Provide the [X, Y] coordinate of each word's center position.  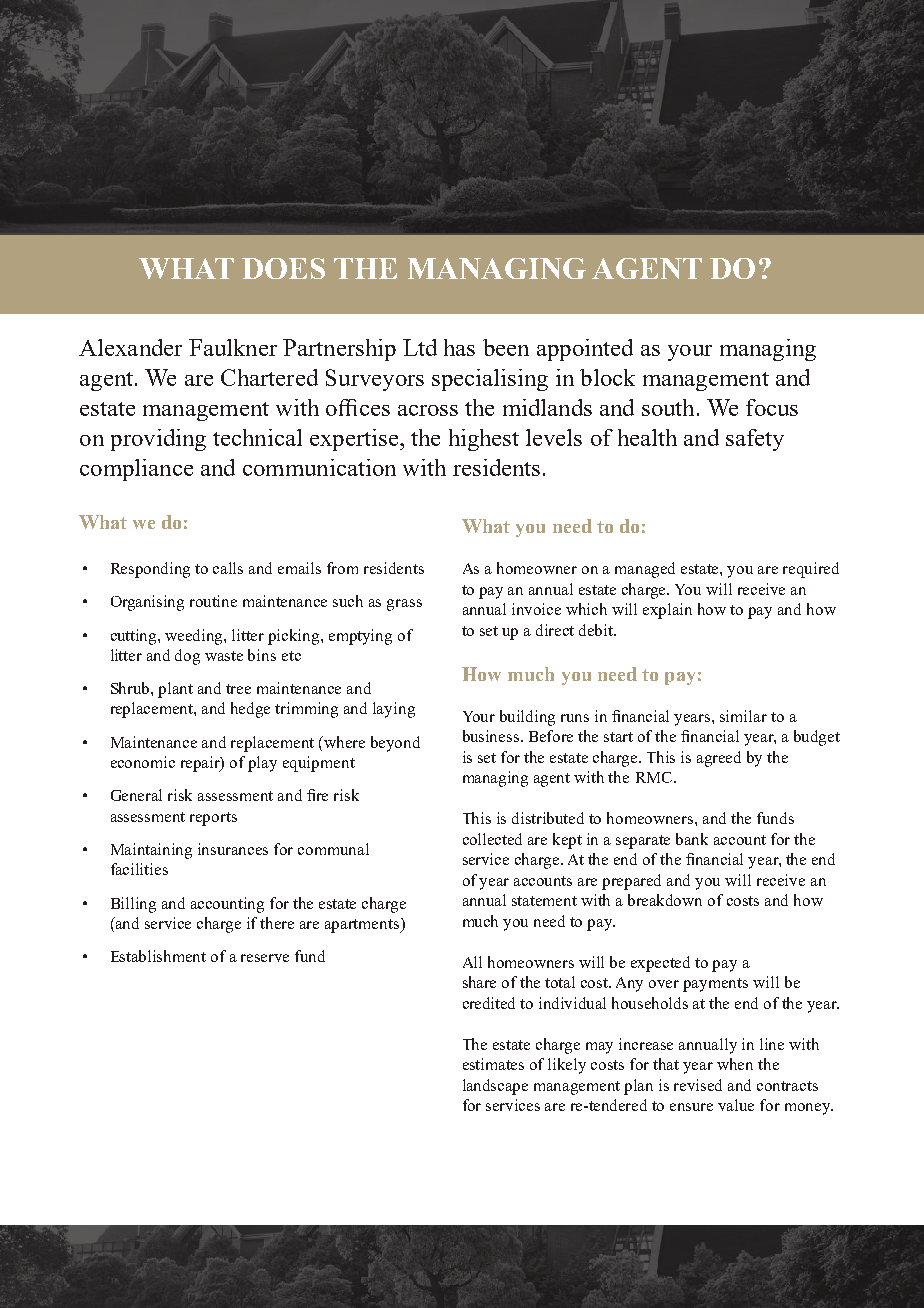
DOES [283, 268]
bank [692, 839]
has [459, 347]
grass [404, 605]
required [811, 570]
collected [492, 839]
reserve [265, 958]
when [735, 1064]
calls [228, 568]
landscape [495, 1087]
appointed [585, 350]
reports [213, 819]
